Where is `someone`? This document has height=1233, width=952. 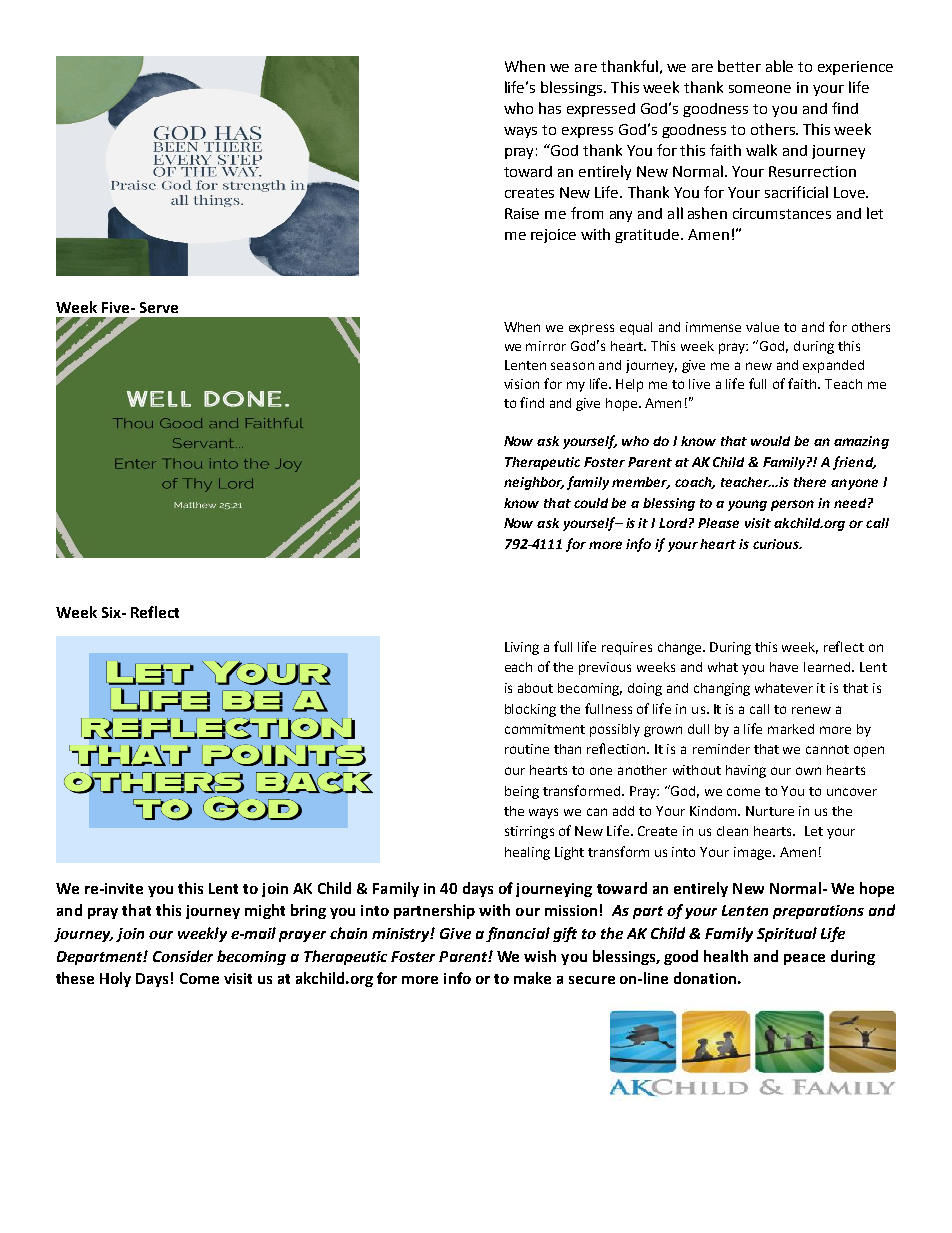 someone is located at coordinates (760, 89).
